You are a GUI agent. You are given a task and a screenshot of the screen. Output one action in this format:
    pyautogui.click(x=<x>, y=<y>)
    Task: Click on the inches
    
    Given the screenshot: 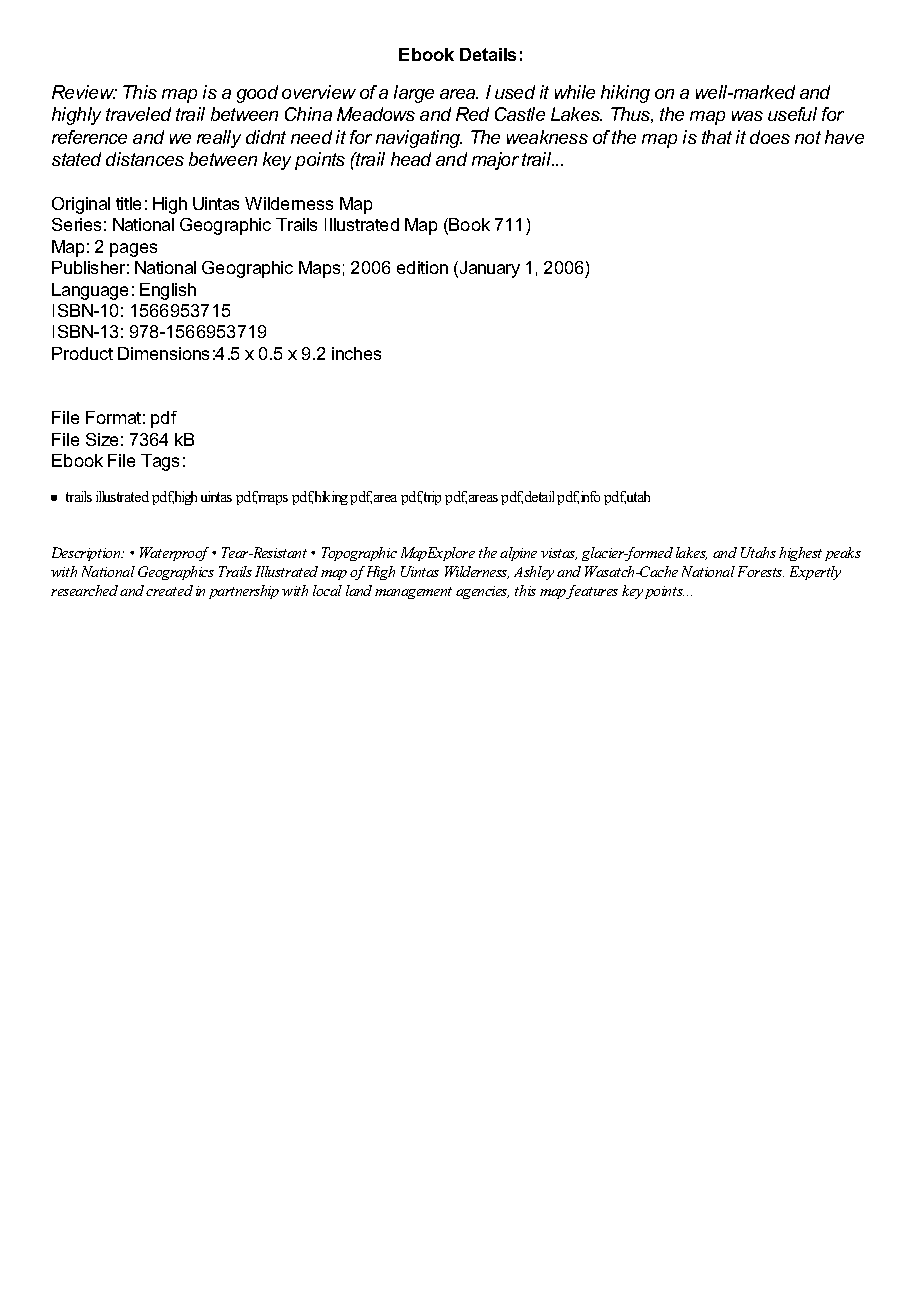 What is the action you would take?
    pyautogui.click(x=356, y=353)
